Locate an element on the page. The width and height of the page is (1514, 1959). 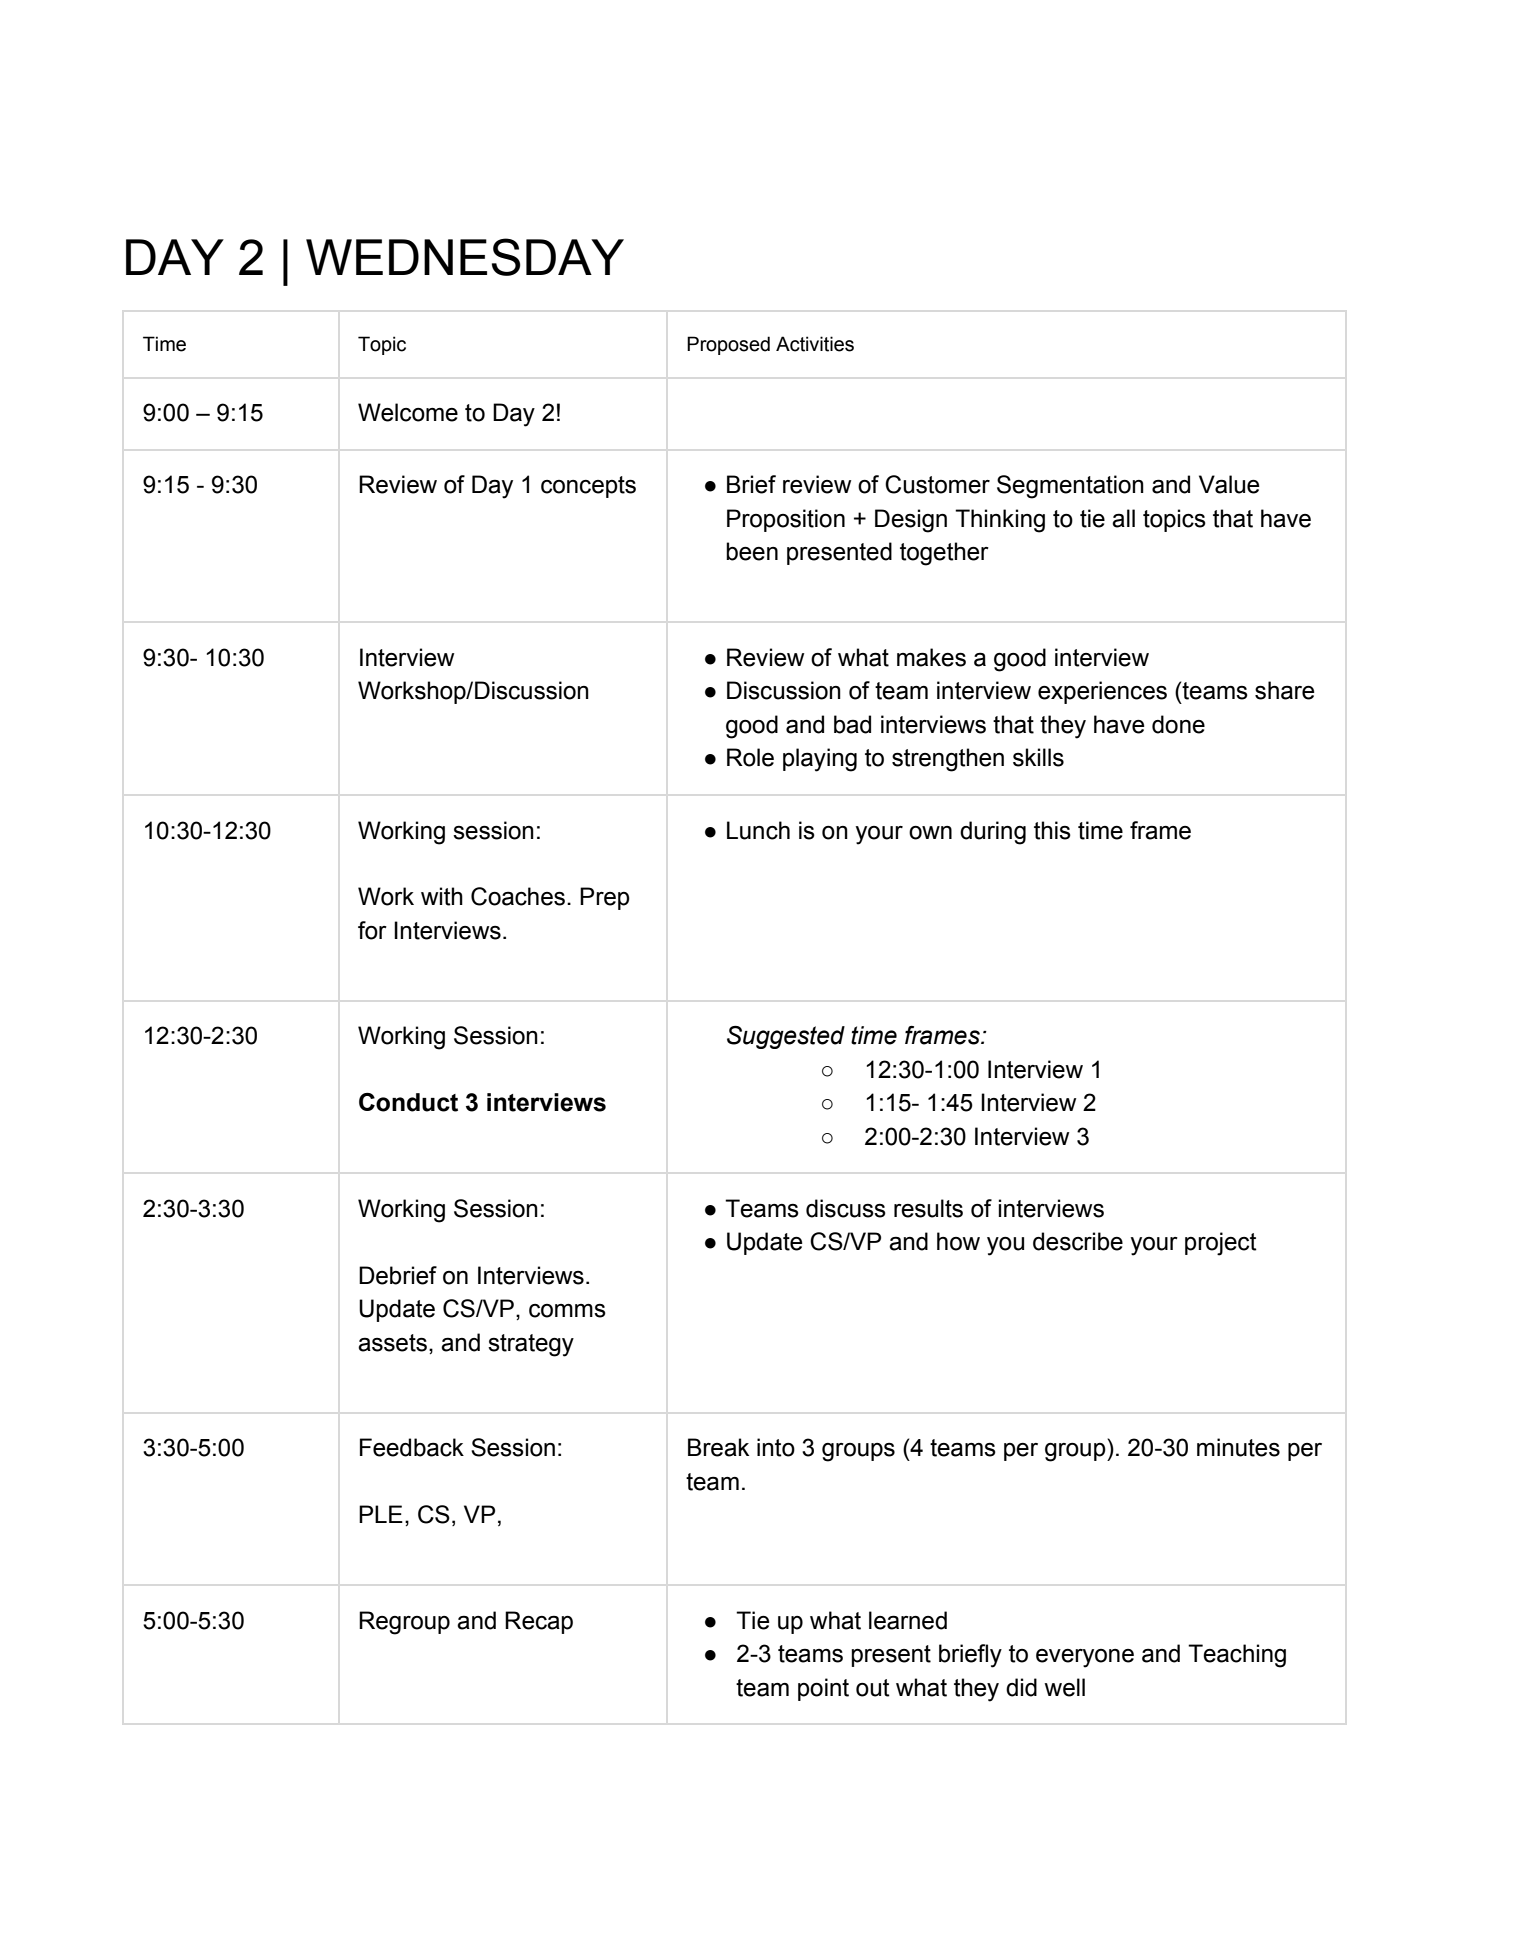
WEDNESDAY is located at coordinates (465, 257).
